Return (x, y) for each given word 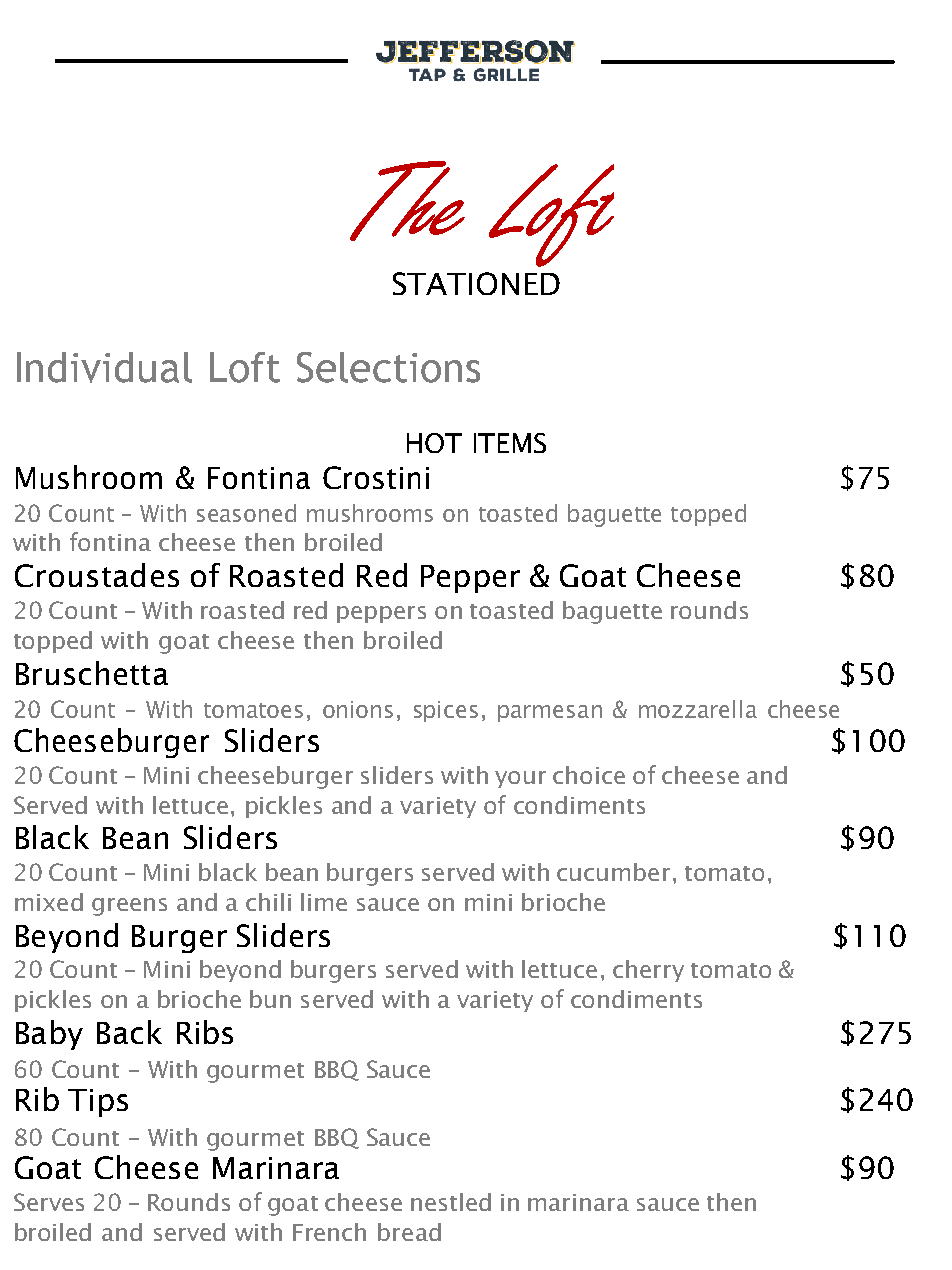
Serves (49, 1202)
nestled (451, 1202)
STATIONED (476, 283)
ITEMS (510, 443)
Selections (388, 367)
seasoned (246, 513)
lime (324, 902)
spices (446, 711)
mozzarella (698, 709)
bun (270, 999)
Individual (104, 367)
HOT (434, 443)
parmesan (550, 713)
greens (129, 907)
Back (129, 1032)
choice (589, 775)
